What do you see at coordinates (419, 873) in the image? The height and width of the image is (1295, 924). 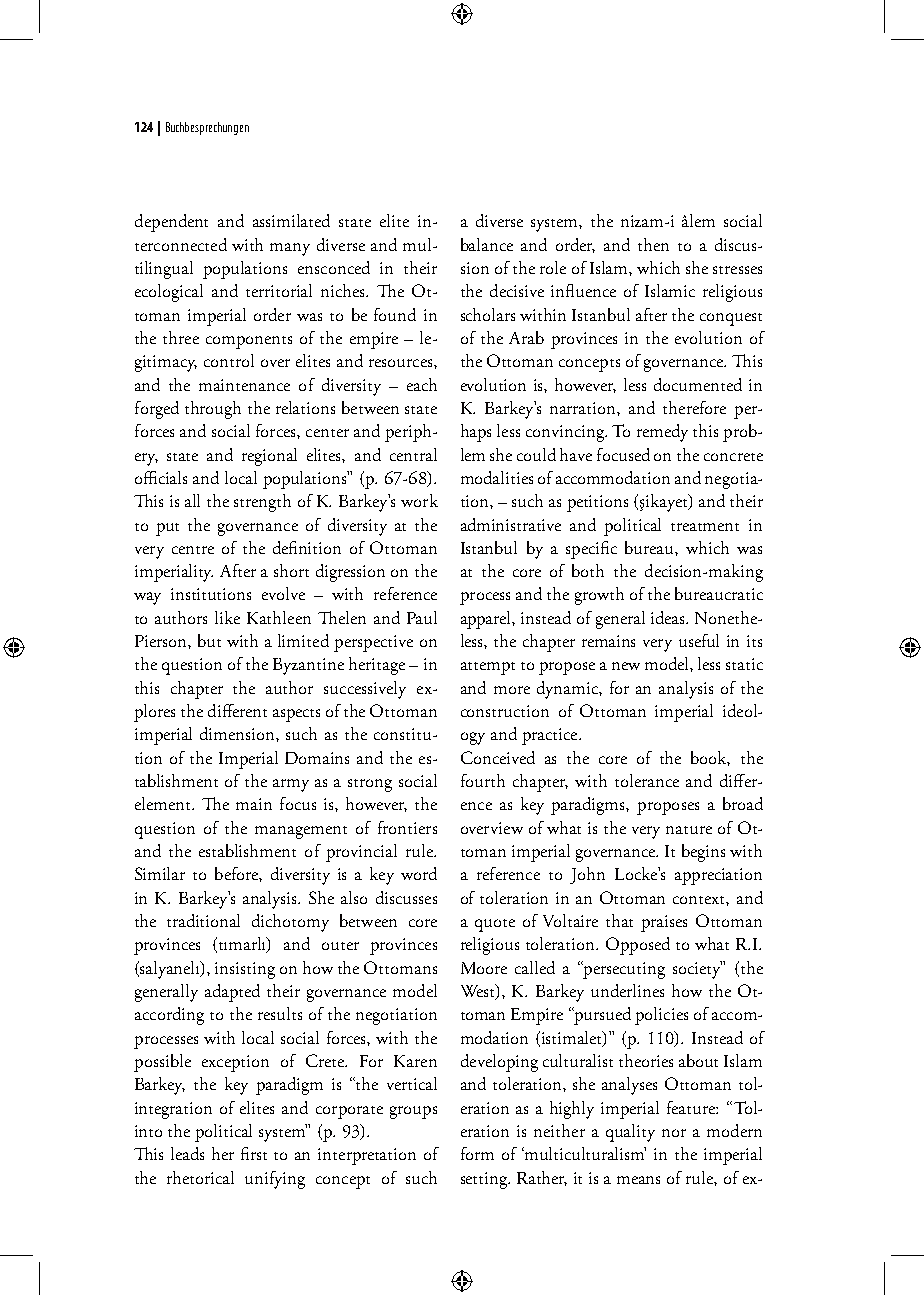 I see `word` at bounding box center [419, 873].
